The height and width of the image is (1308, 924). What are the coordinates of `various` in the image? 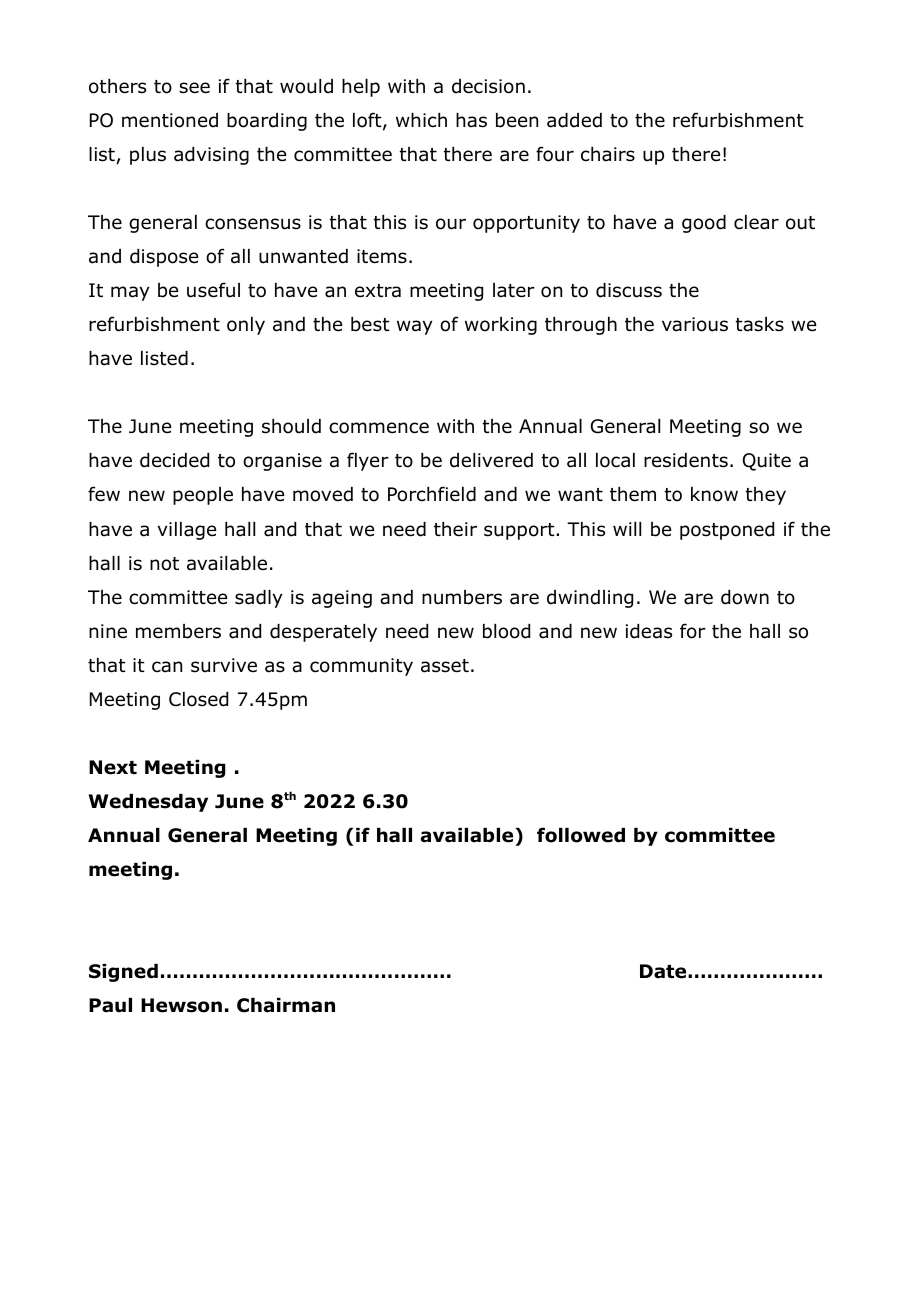 It's located at (695, 324).
